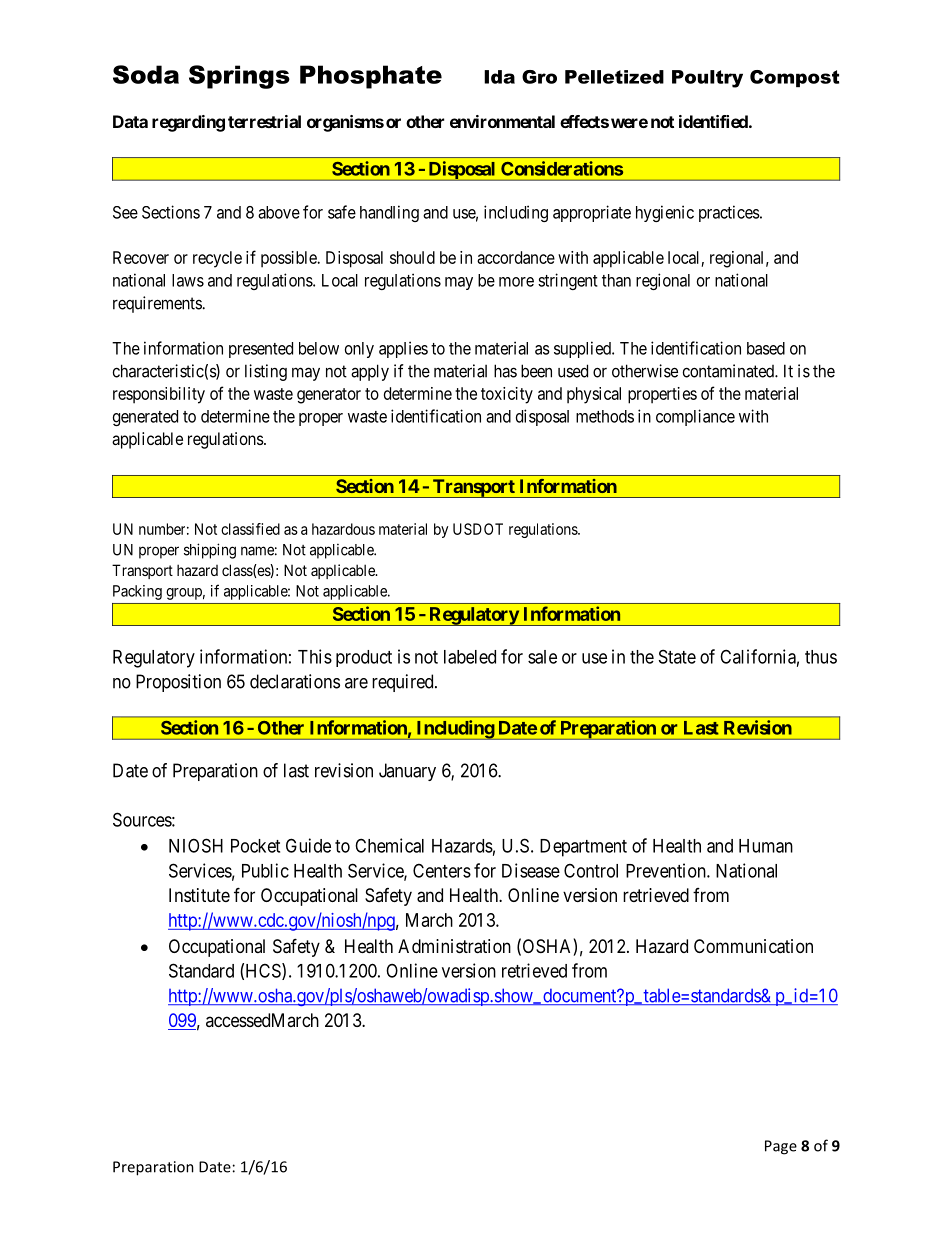 This document has height=1233, width=952. Describe the element at coordinates (695, 417) in the document. I see `compliance` at that location.
